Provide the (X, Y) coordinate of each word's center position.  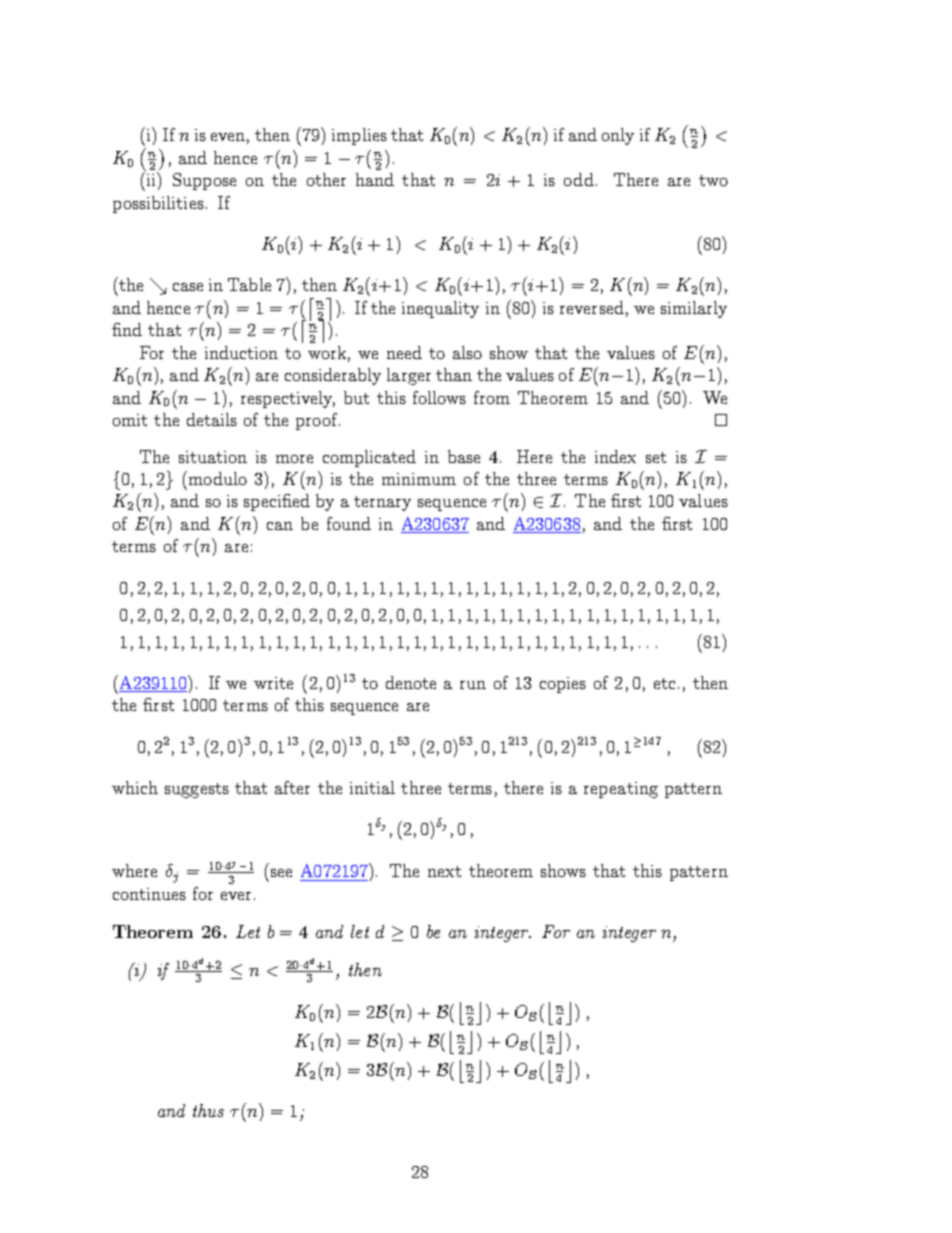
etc (664, 683)
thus (208, 1110)
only (618, 136)
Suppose (204, 181)
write (273, 683)
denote (411, 682)
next (444, 871)
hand (375, 179)
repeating (621, 790)
